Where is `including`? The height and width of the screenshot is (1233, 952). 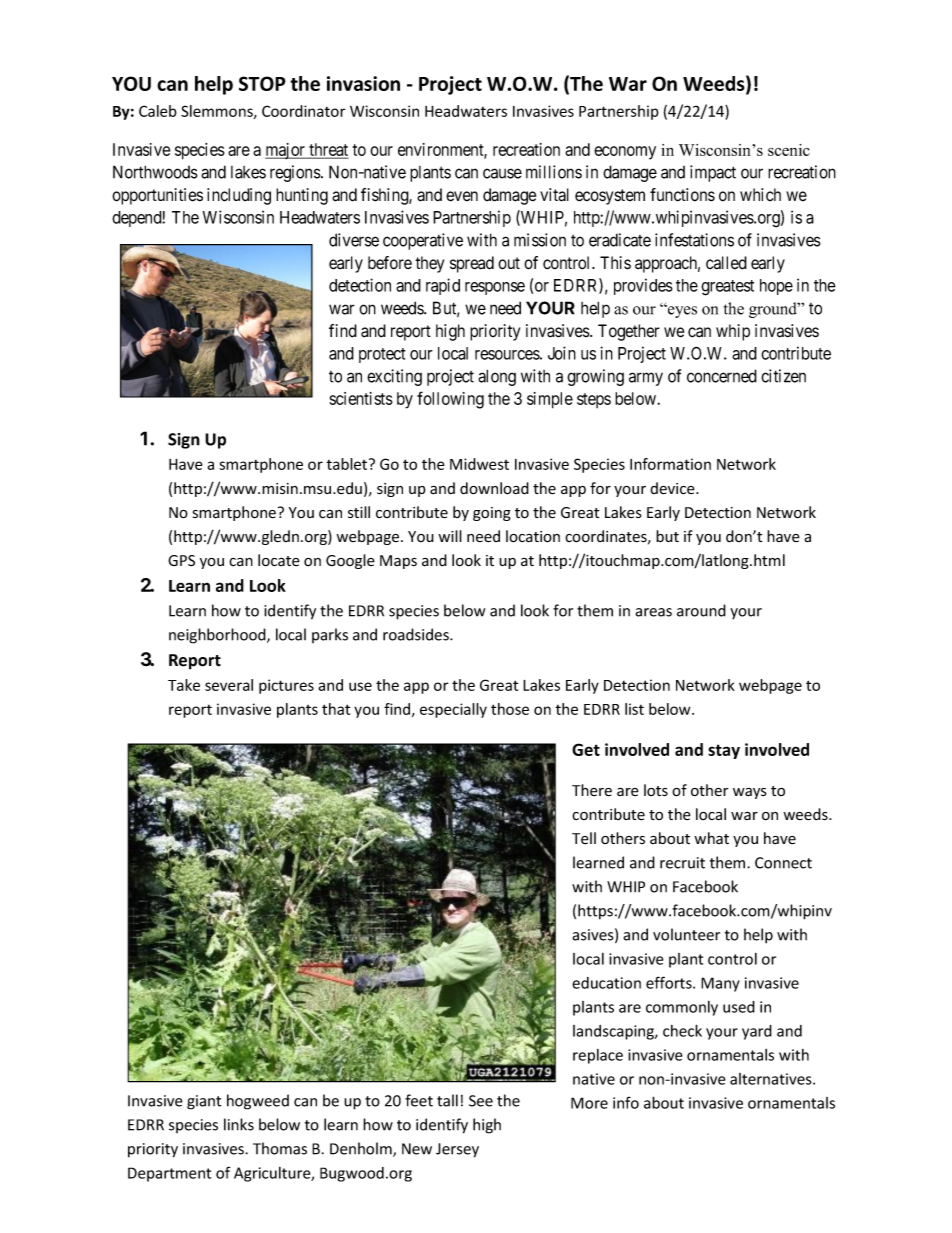 including is located at coordinates (239, 196).
